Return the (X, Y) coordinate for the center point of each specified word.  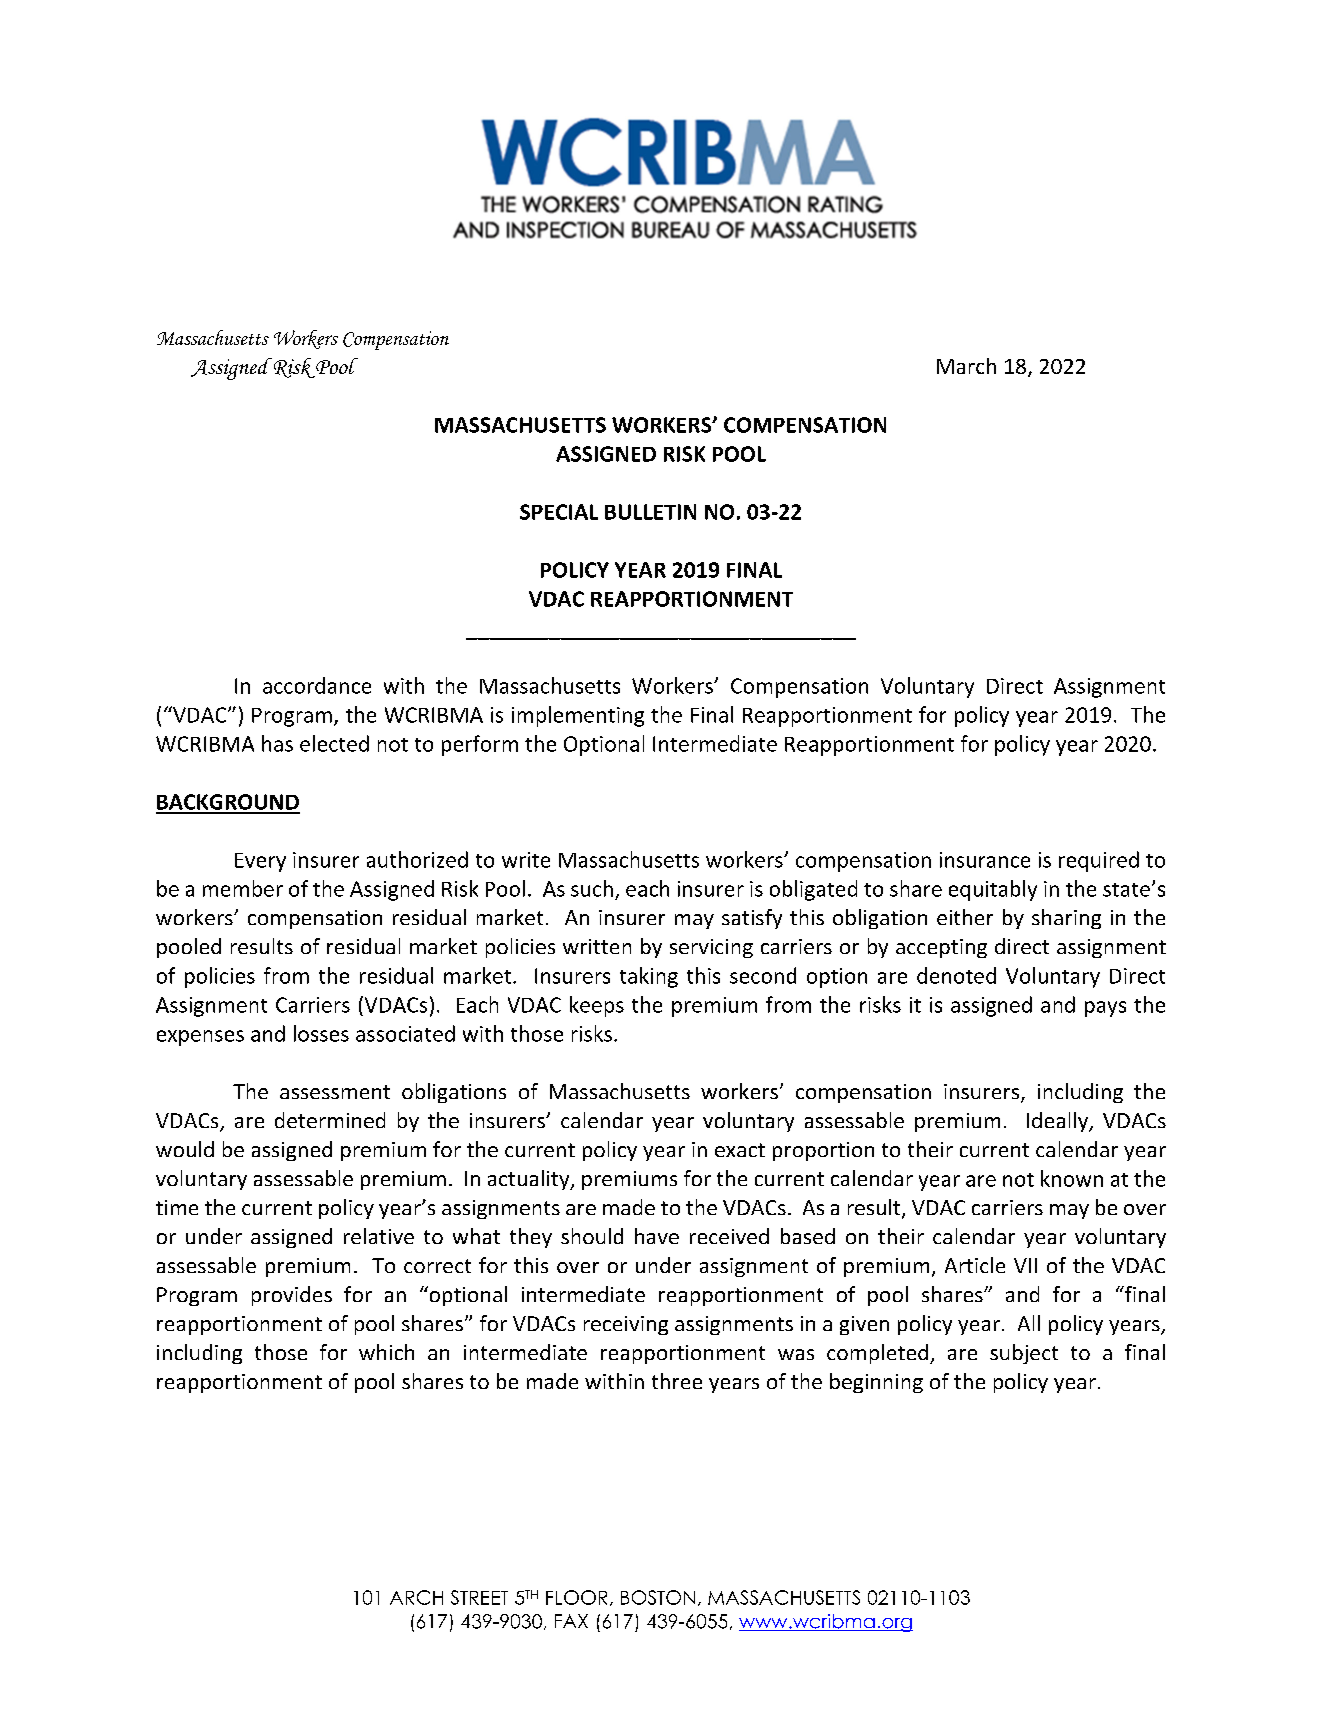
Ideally (1058, 1122)
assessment (335, 1092)
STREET (479, 1597)
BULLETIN (650, 512)
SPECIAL (559, 512)
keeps (597, 1006)
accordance (317, 685)
